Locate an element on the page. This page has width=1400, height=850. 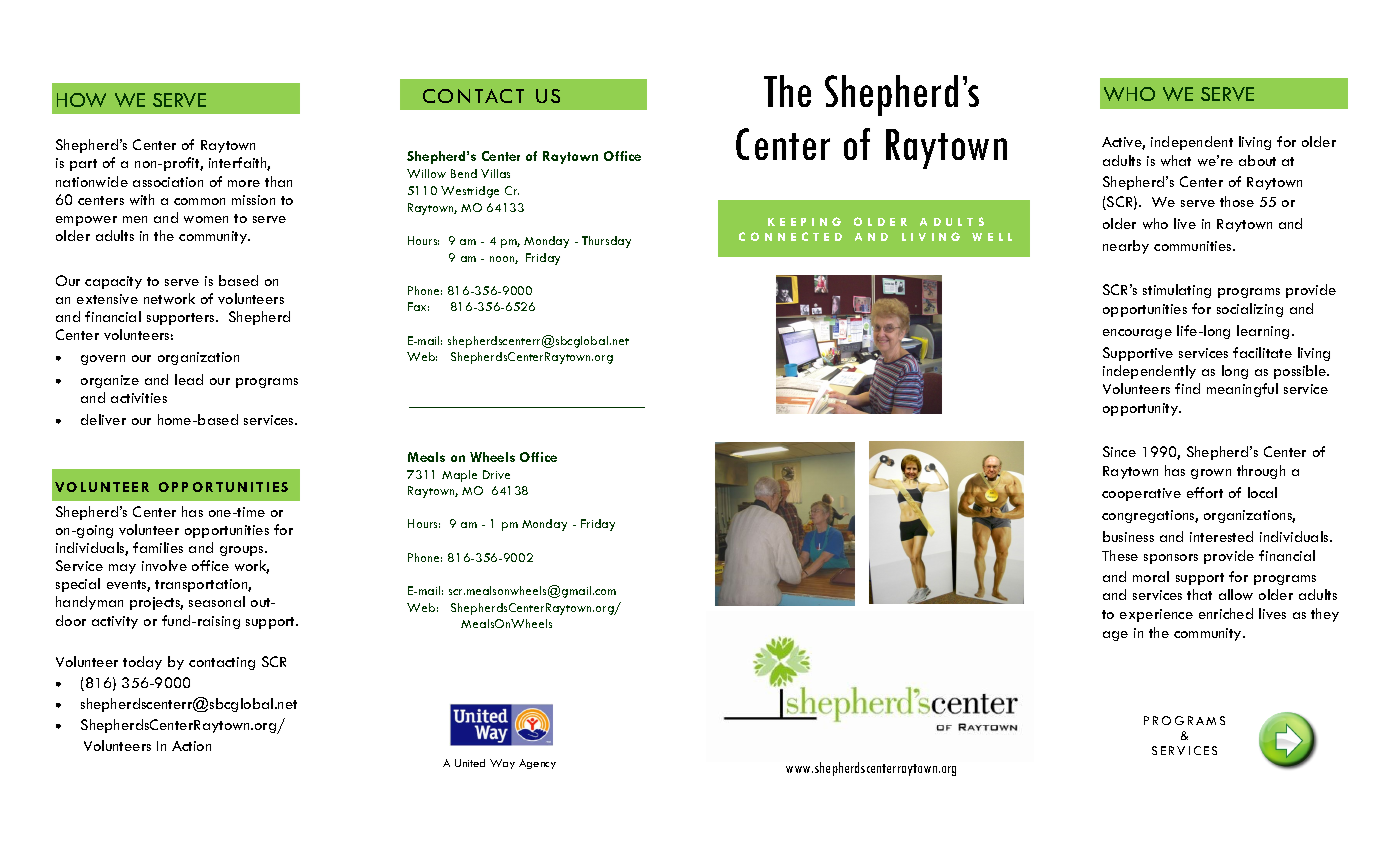
what is located at coordinates (1176, 160).
